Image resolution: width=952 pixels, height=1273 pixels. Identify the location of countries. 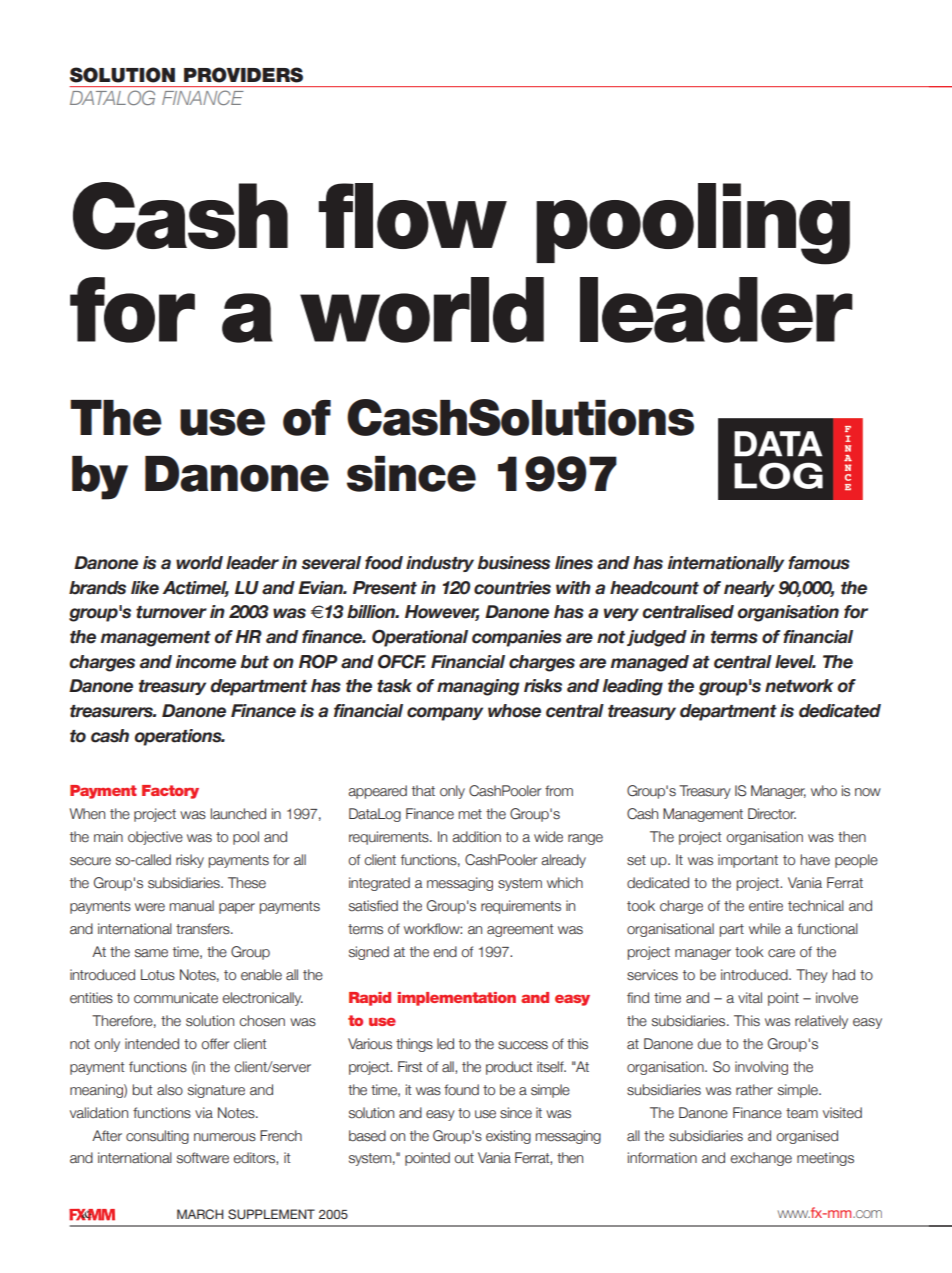
(512, 588).
